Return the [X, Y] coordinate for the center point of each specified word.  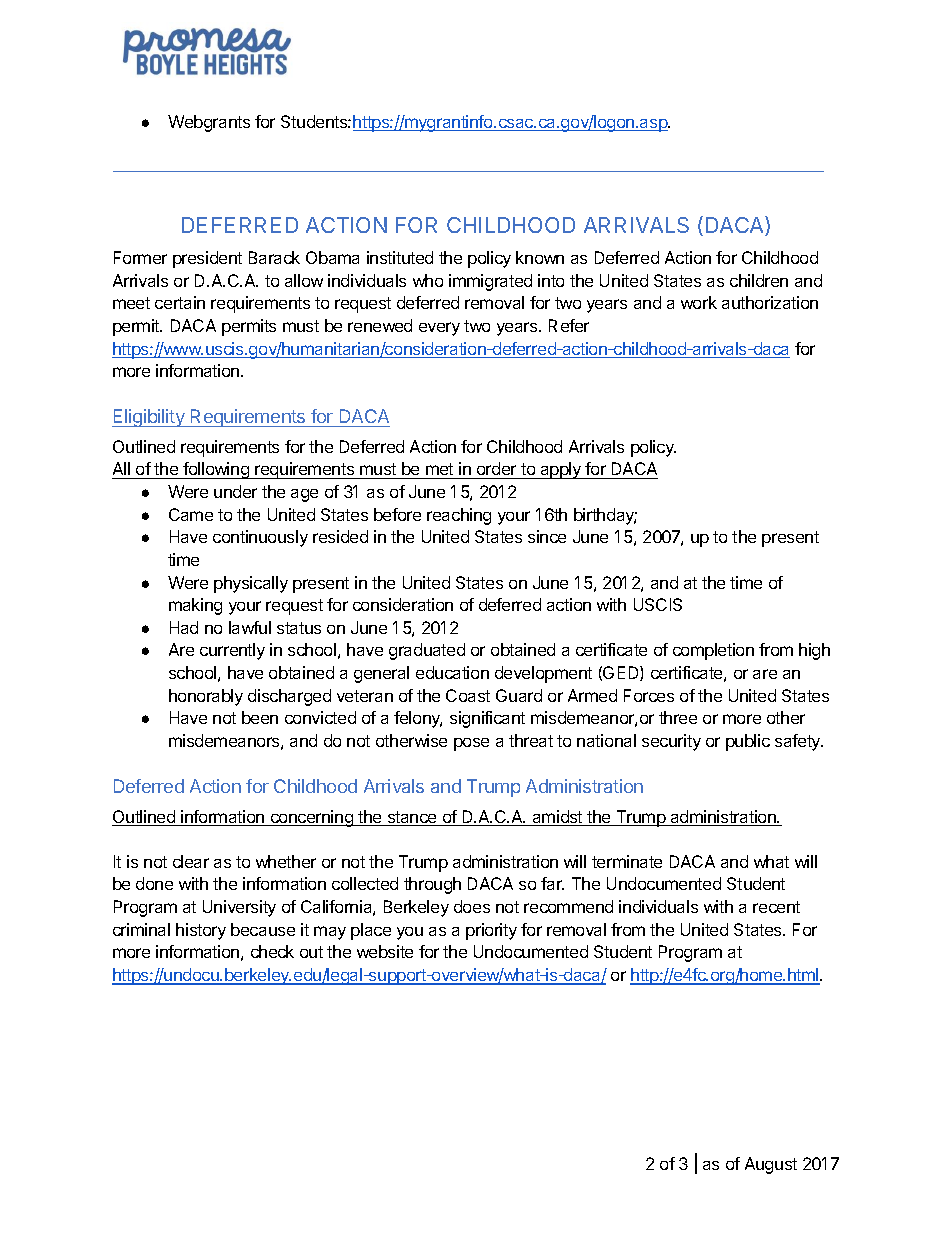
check [272, 951]
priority [491, 931]
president [207, 259]
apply [560, 470]
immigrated [490, 282]
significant [487, 719]
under [235, 491]
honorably [206, 697]
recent [776, 907]
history [201, 931]
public [748, 742]
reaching [459, 516]
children [759, 280]
